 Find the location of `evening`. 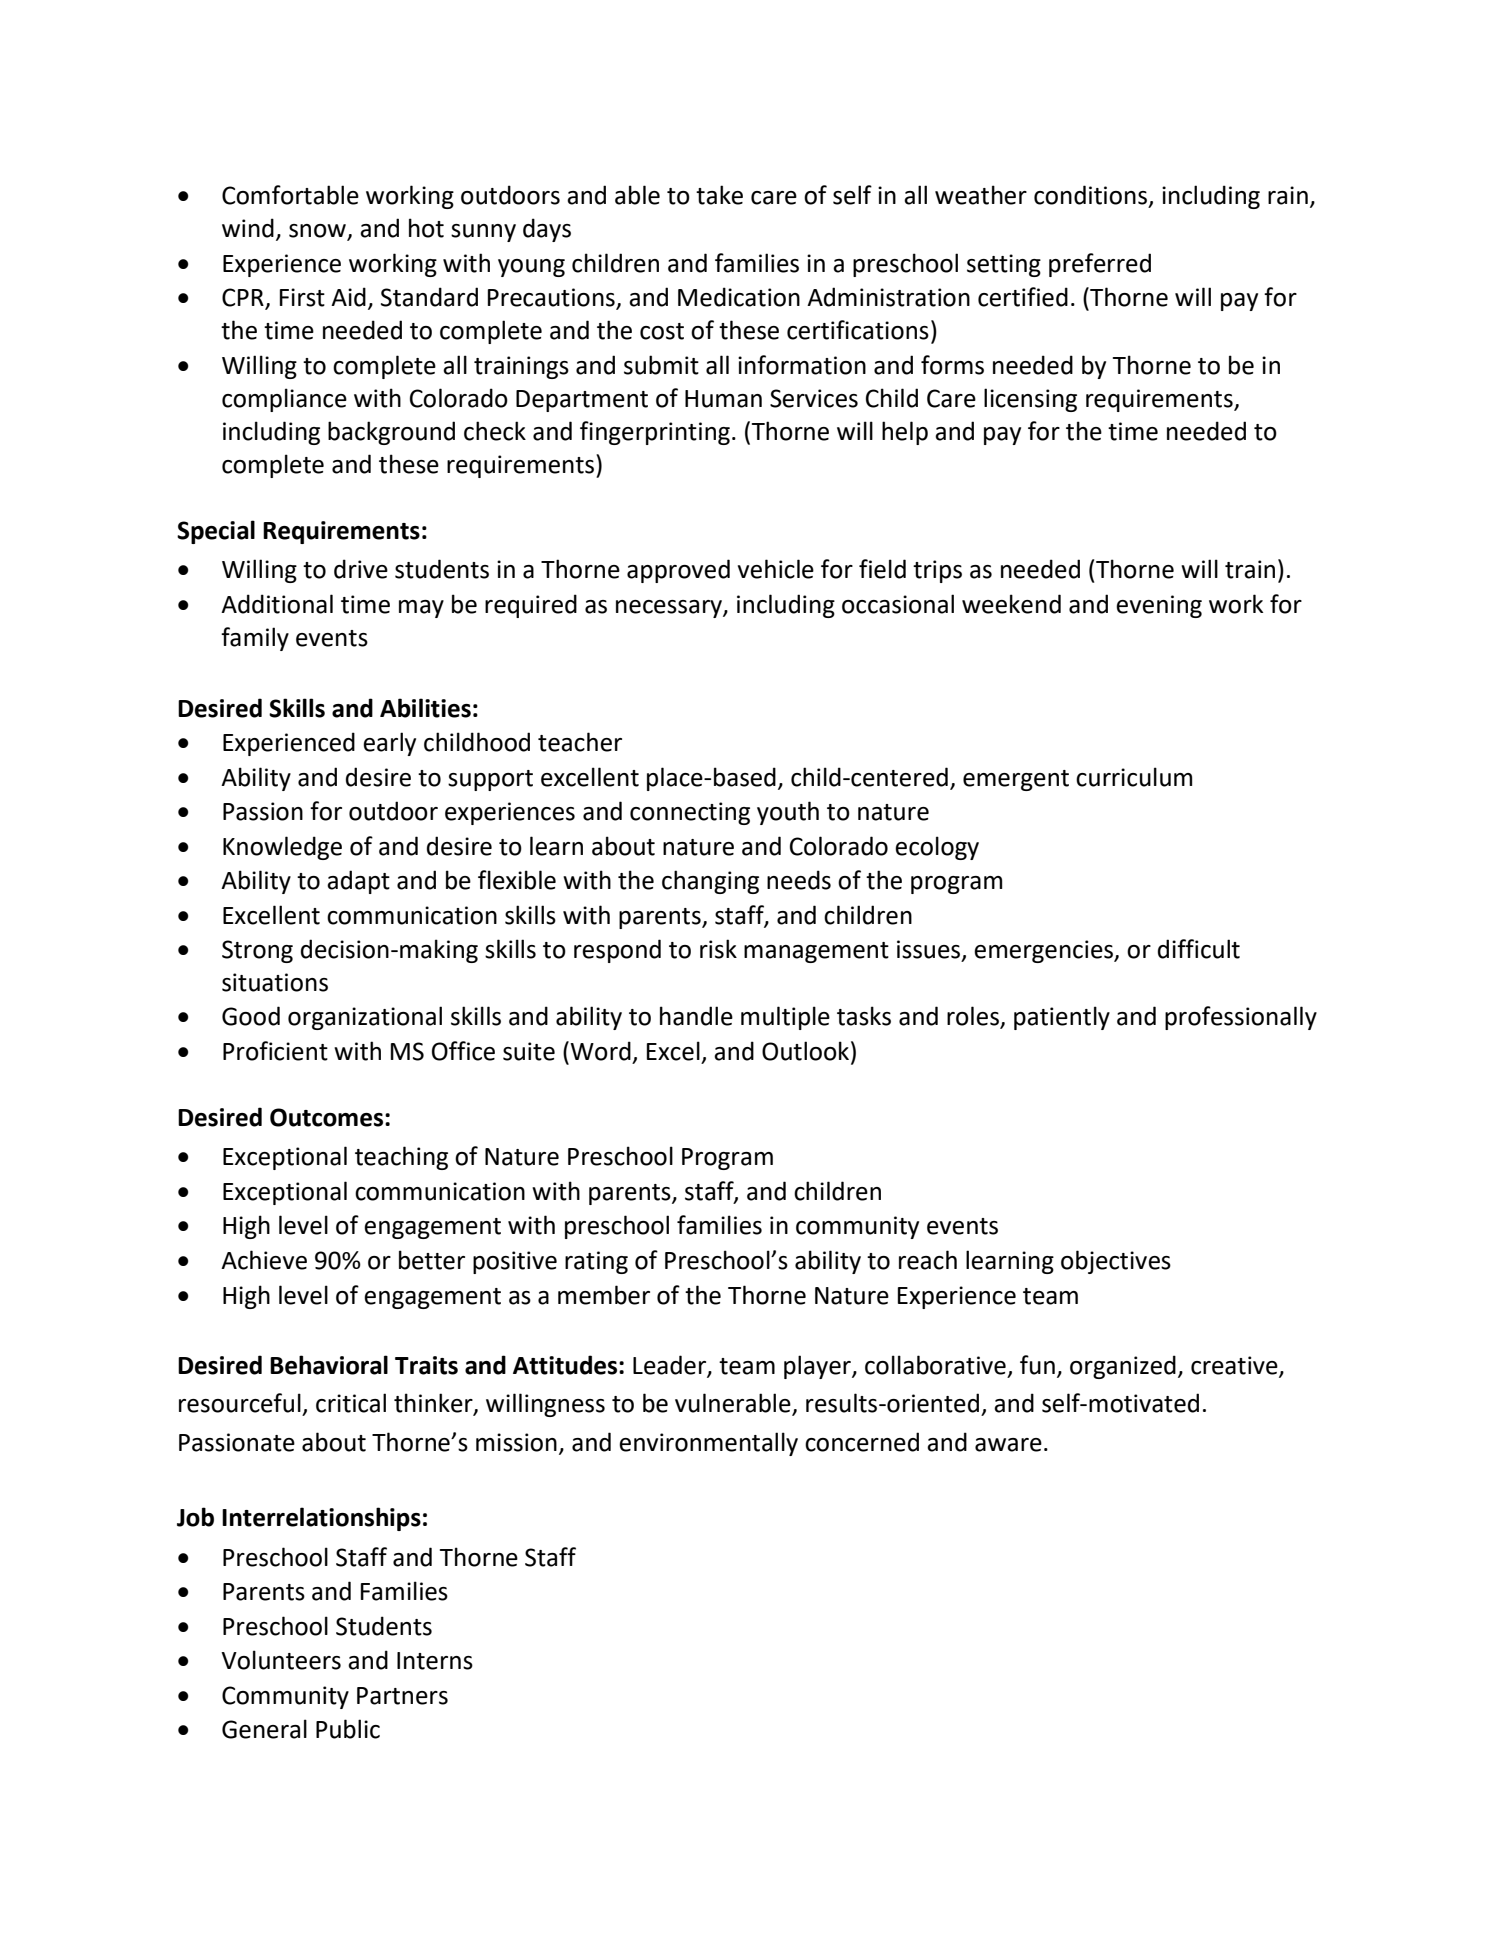

evening is located at coordinates (1159, 606).
